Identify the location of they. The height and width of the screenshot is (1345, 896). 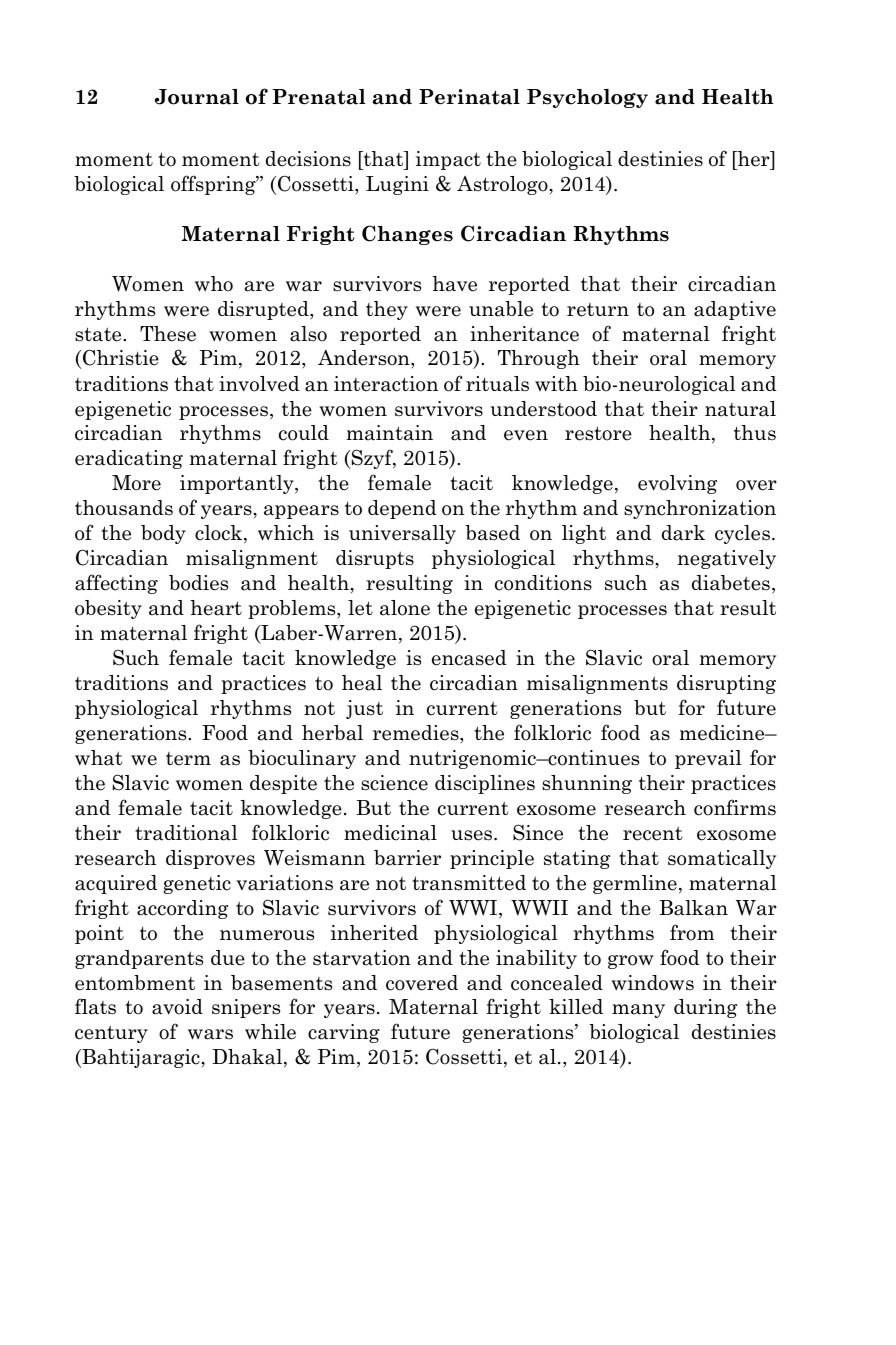
(387, 310).
